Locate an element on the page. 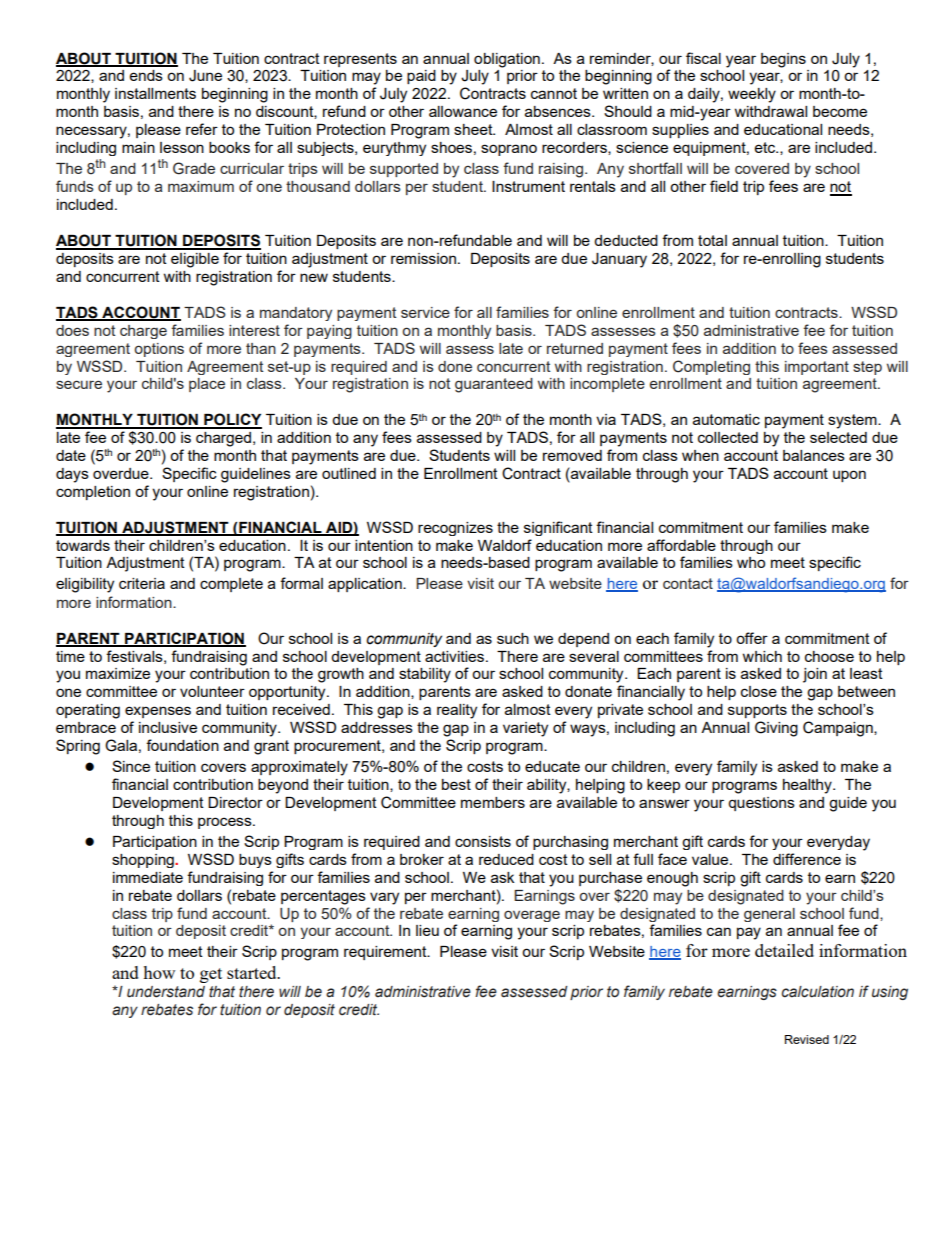 The image size is (952, 1233). best is located at coordinates (456, 784).
